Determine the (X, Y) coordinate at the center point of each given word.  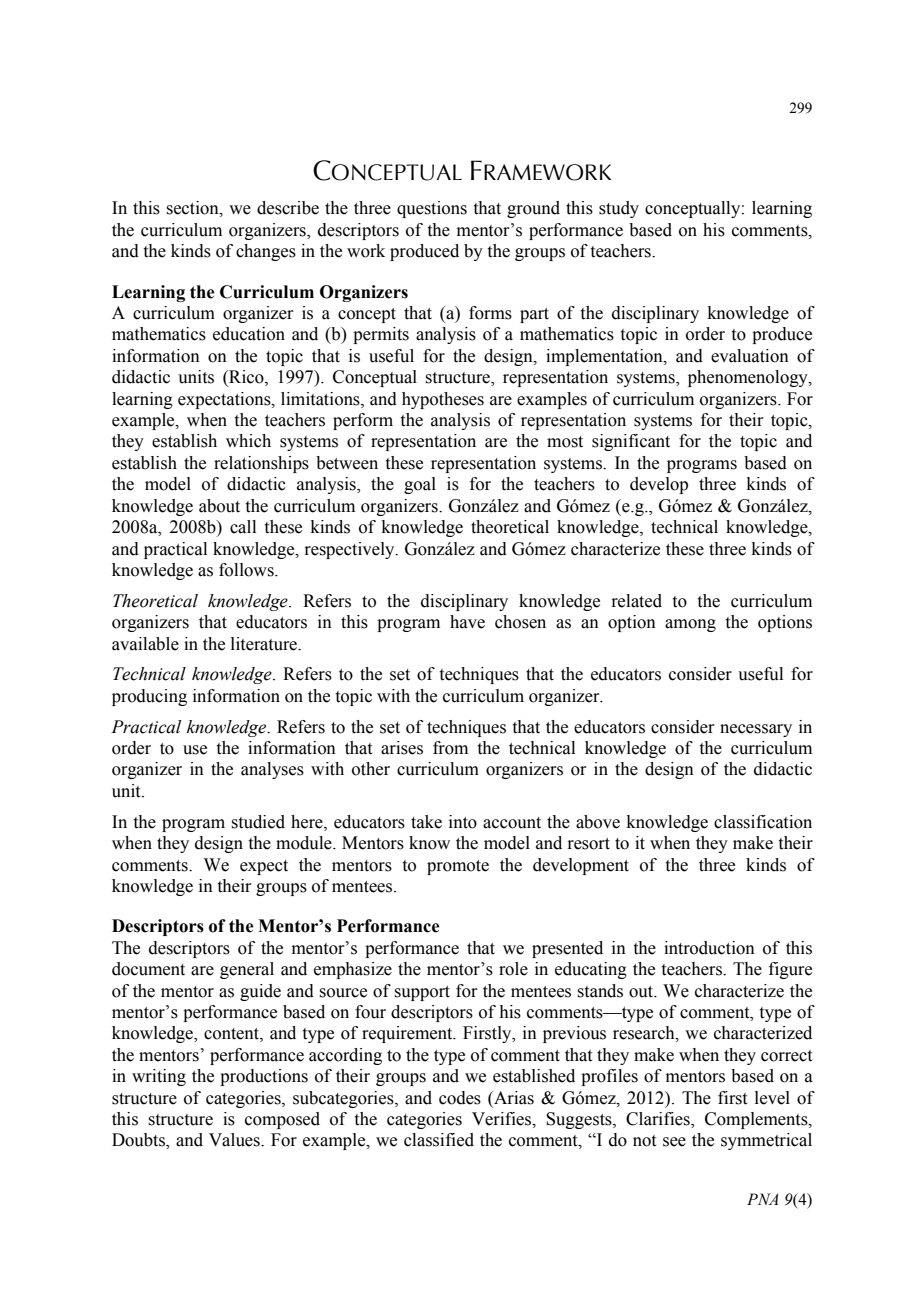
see (674, 1142)
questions (432, 209)
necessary (756, 730)
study (619, 209)
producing (149, 697)
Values (235, 1140)
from (450, 748)
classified (439, 1140)
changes (266, 252)
